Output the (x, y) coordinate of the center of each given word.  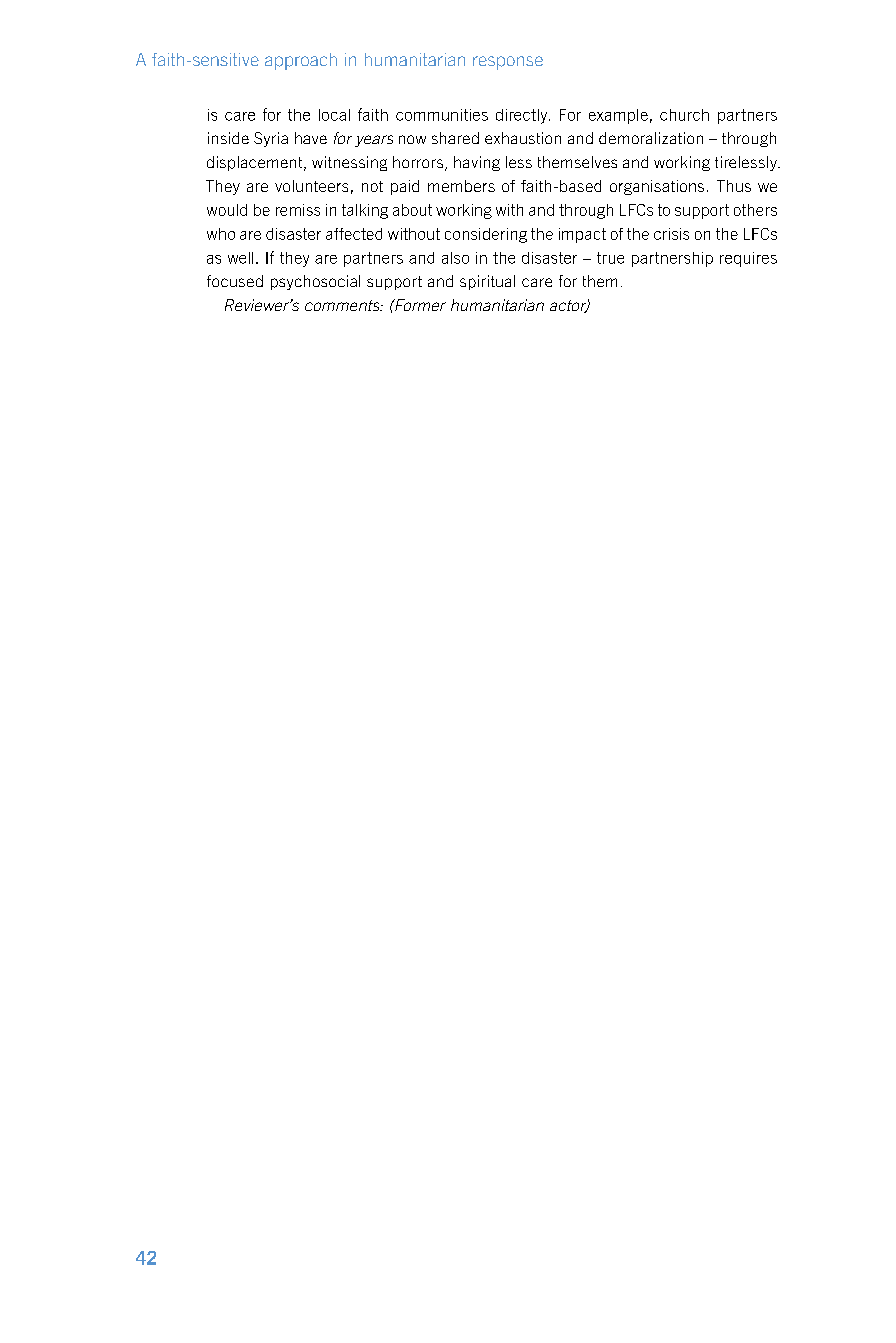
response (508, 63)
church (684, 115)
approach (301, 61)
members (461, 186)
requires (748, 259)
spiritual (487, 282)
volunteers (311, 186)
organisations (657, 187)
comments (343, 305)
